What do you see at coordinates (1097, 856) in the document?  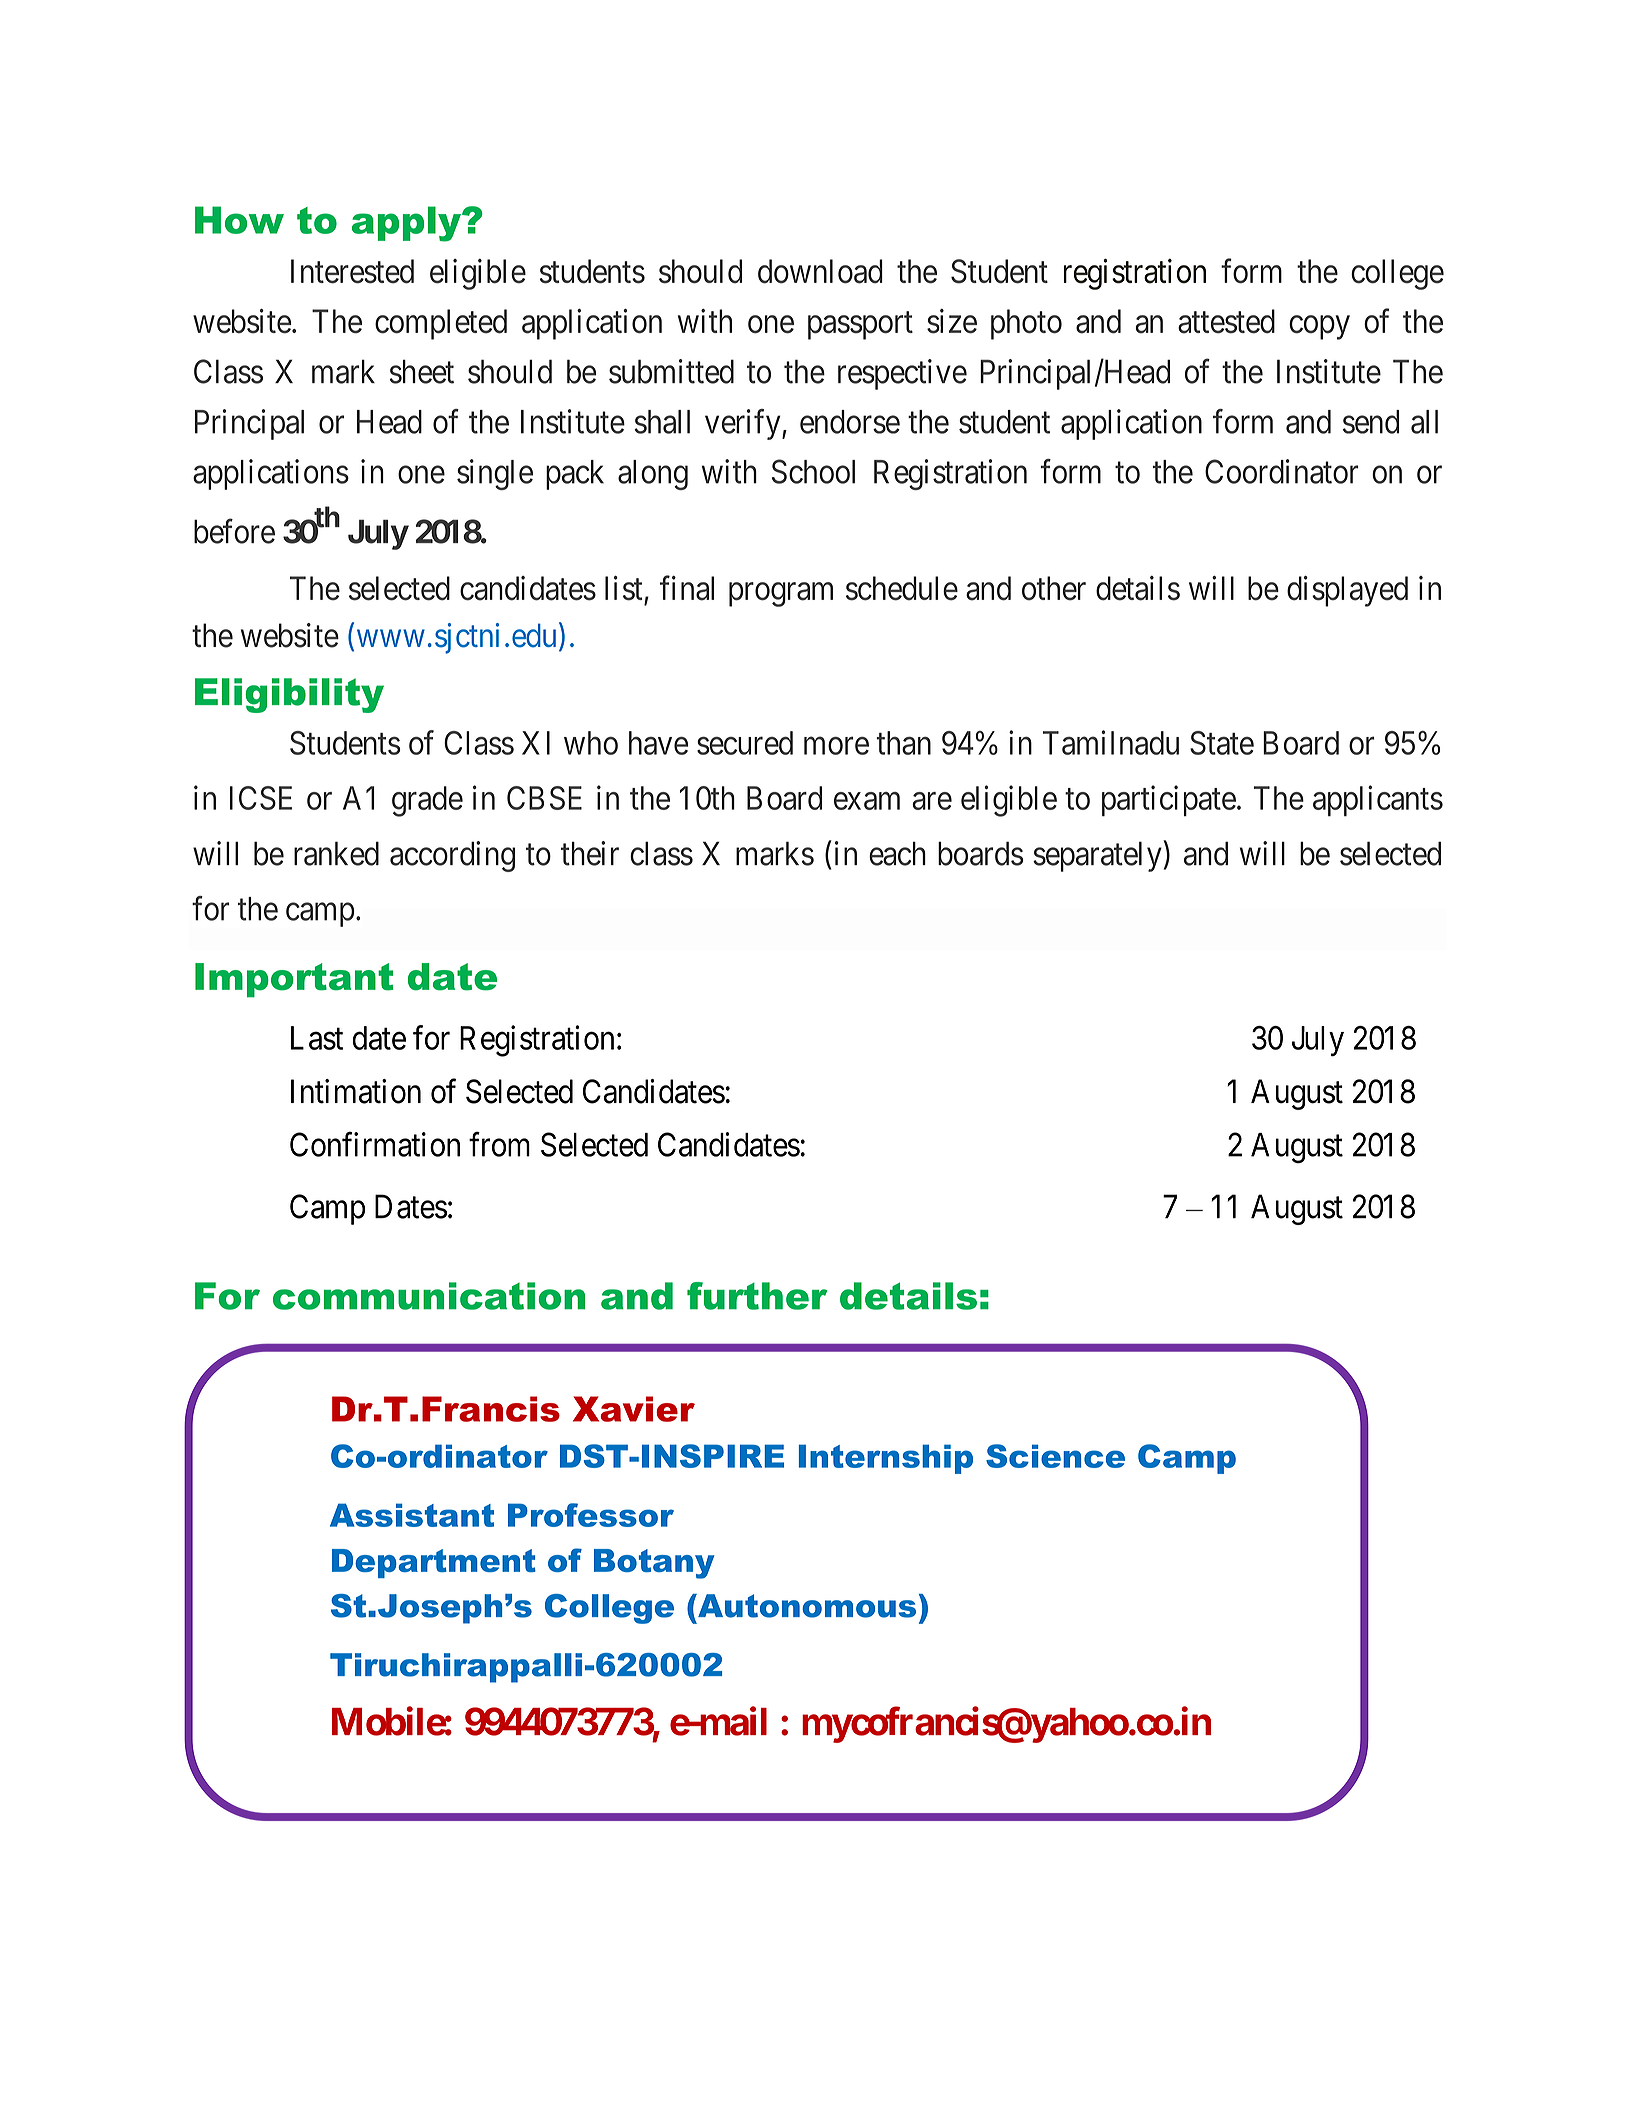 I see `separately` at bounding box center [1097, 856].
